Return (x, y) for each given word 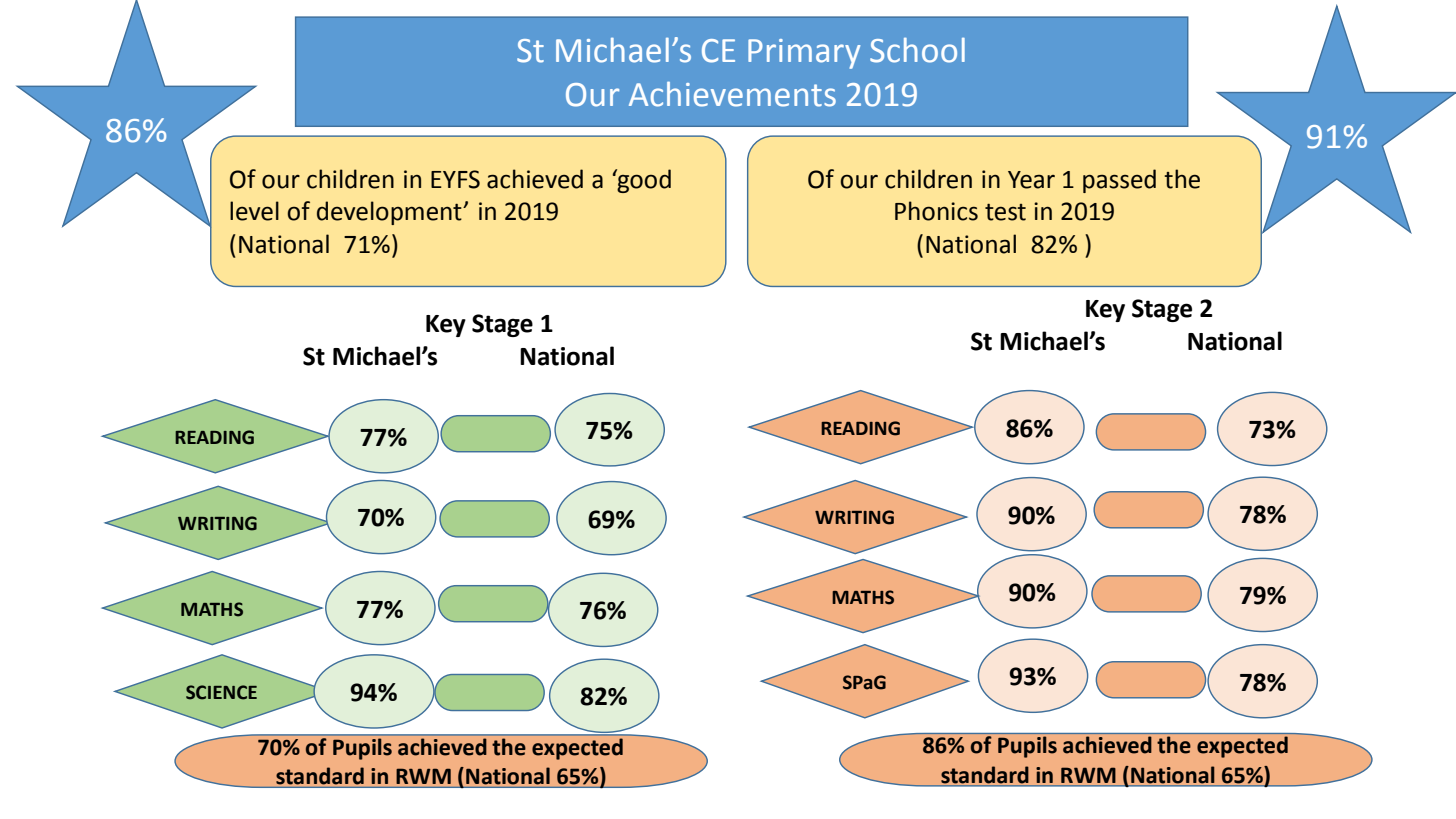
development (390, 213)
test (1005, 212)
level (254, 211)
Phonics (936, 211)
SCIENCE (221, 692)
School (917, 50)
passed (1119, 181)
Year (1031, 180)
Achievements (732, 94)
